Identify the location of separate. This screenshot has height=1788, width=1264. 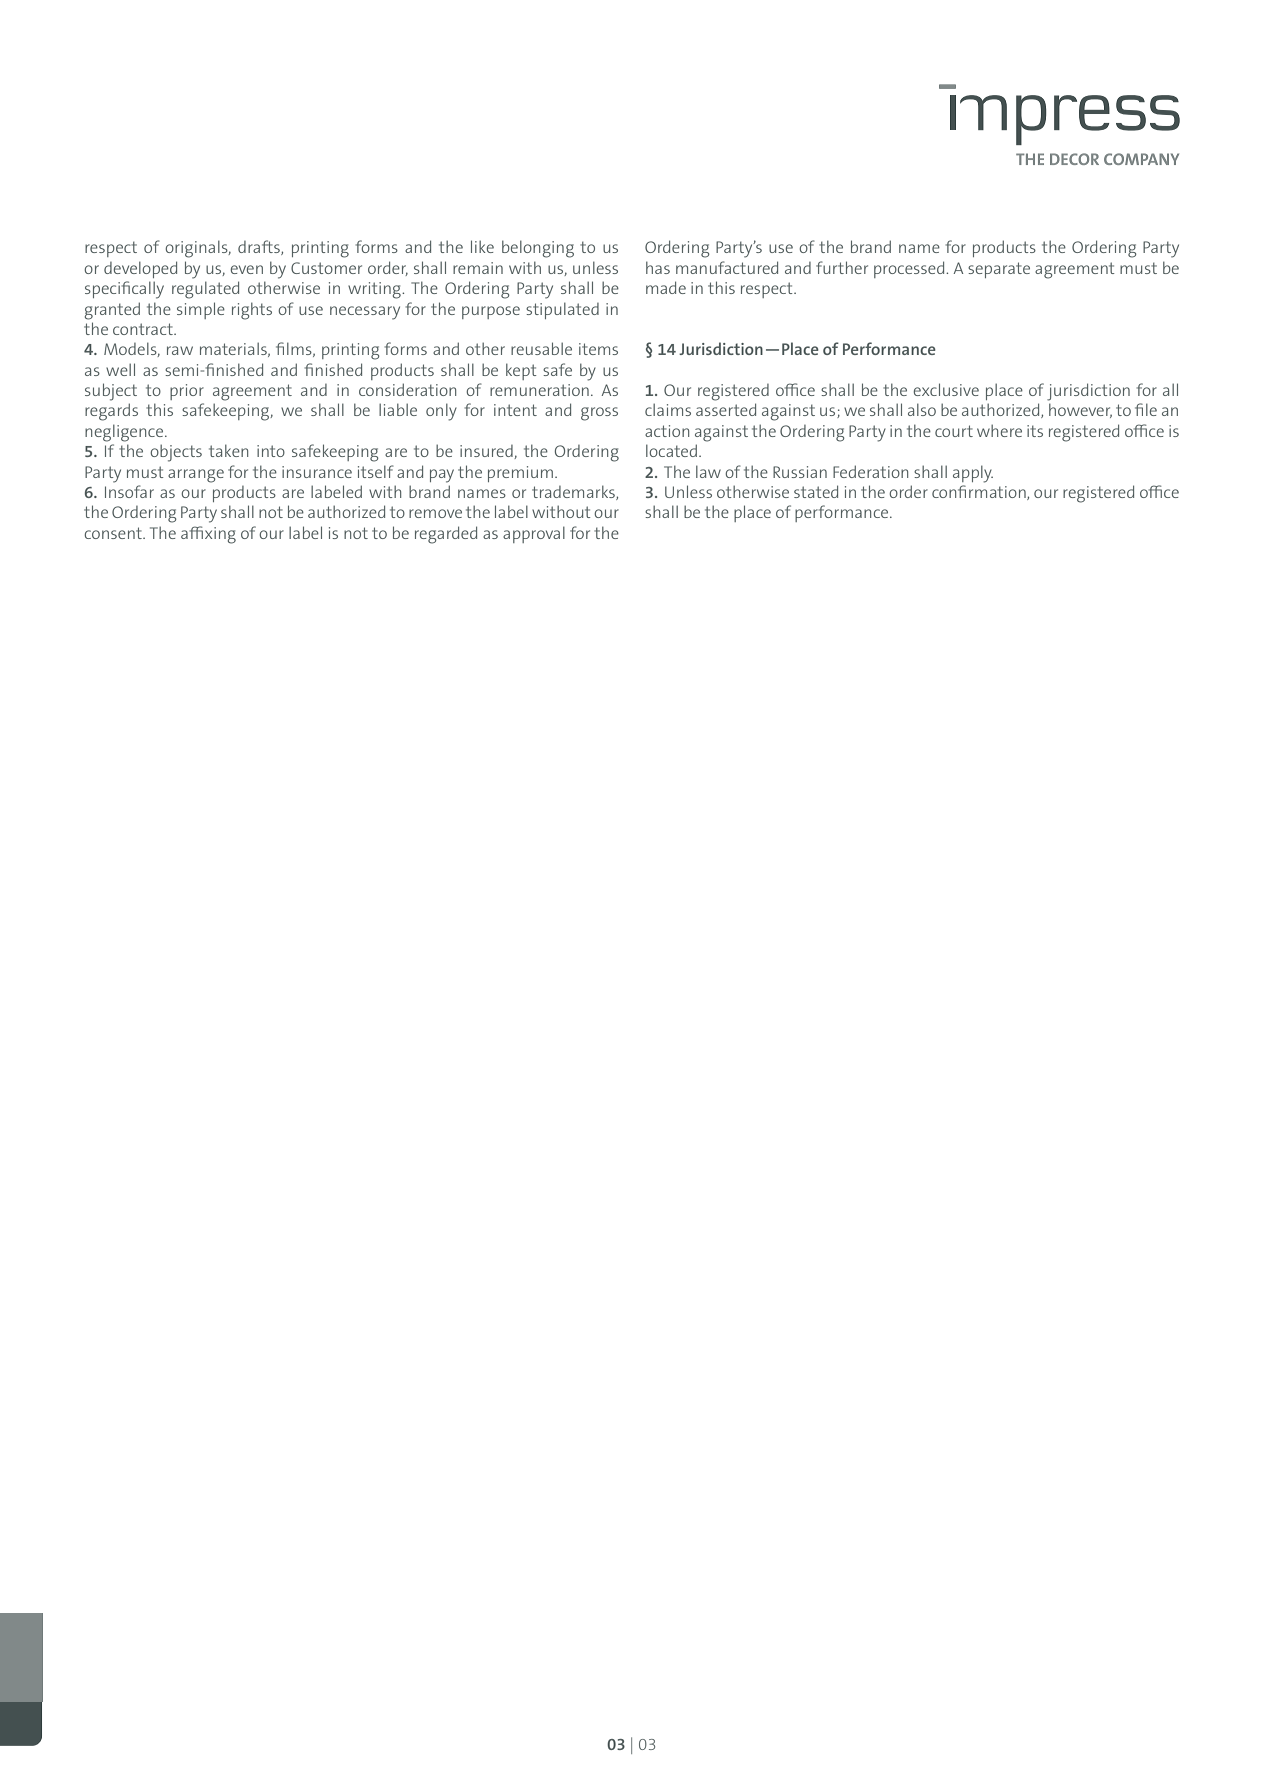
(999, 270).
